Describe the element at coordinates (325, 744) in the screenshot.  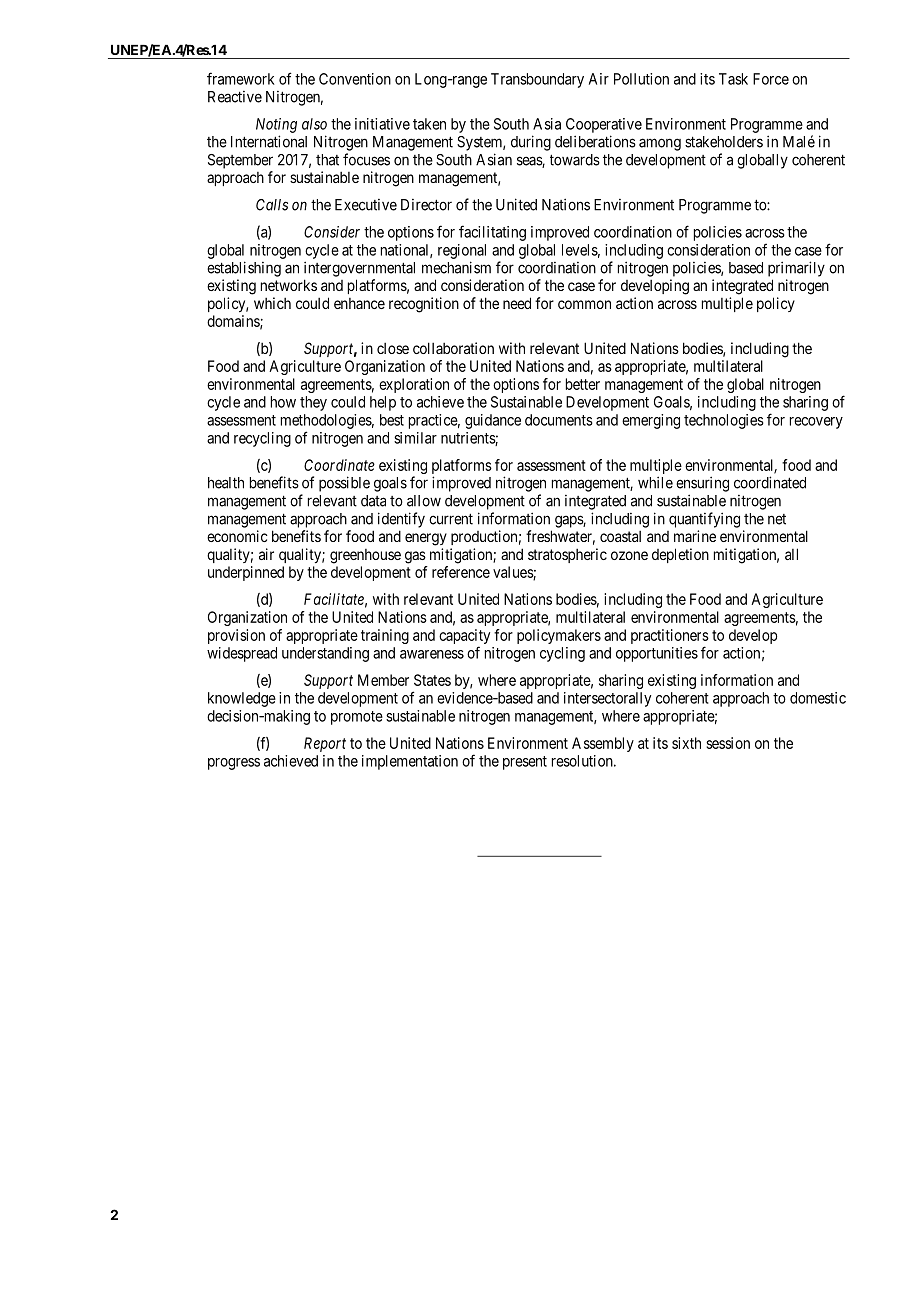
I see `Report` at that location.
